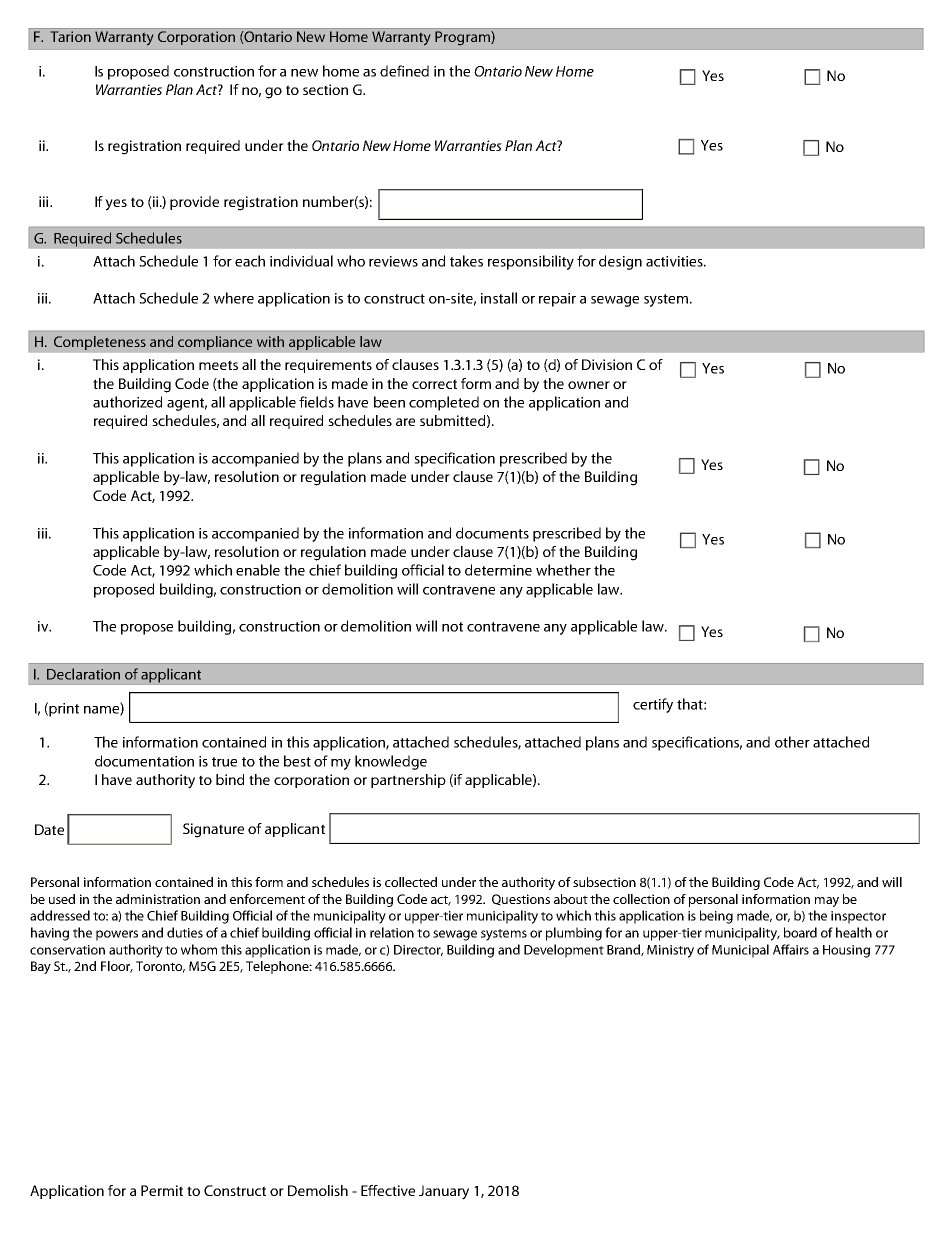 The height and width of the screenshot is (1233, 952). What do you see at coordinates (158, 899) in the screenshot?
I see `administration` at bounding box center [158, 899].
